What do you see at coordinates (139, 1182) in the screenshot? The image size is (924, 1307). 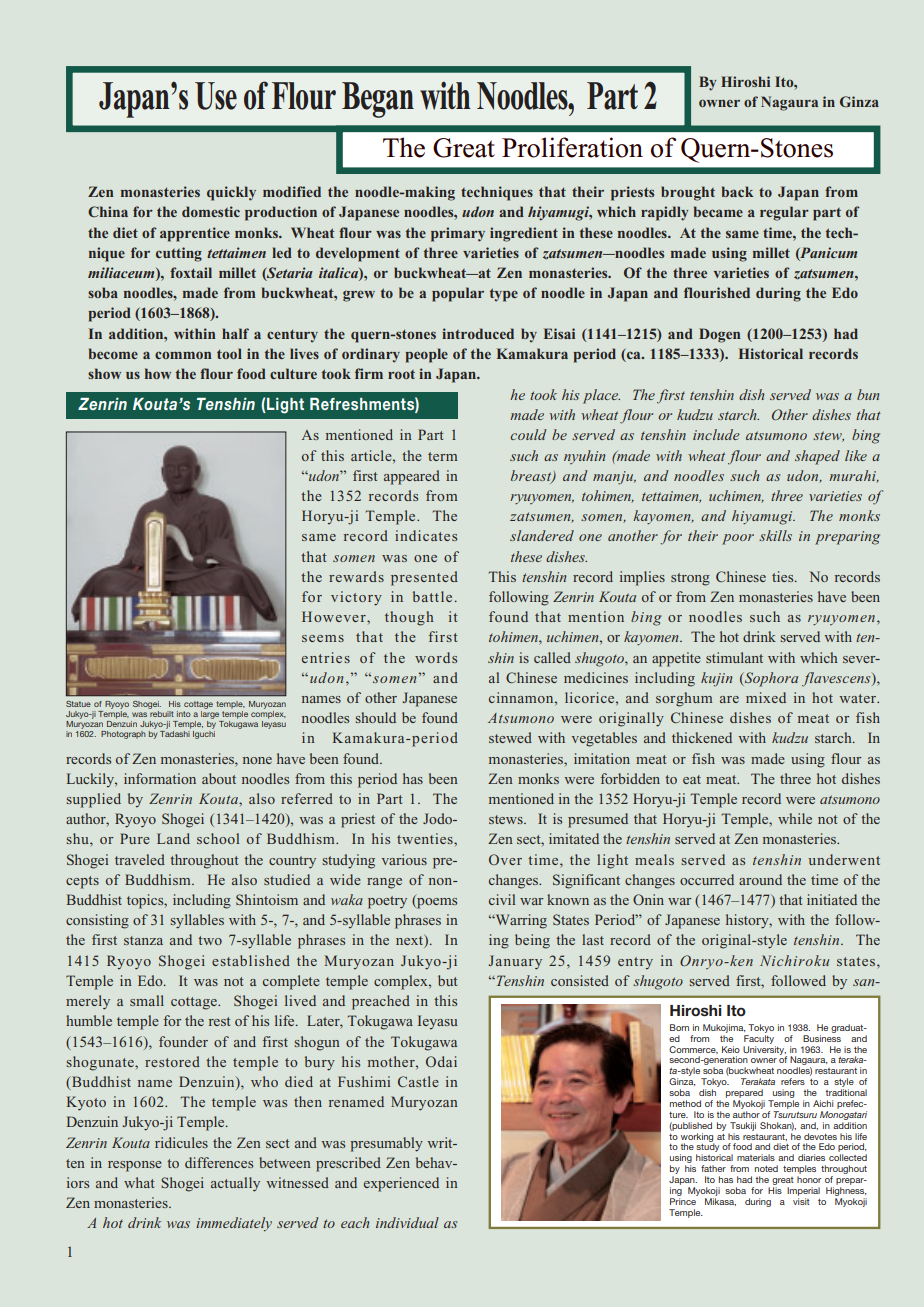 I see `what` at bounding box center [139, 1182].
